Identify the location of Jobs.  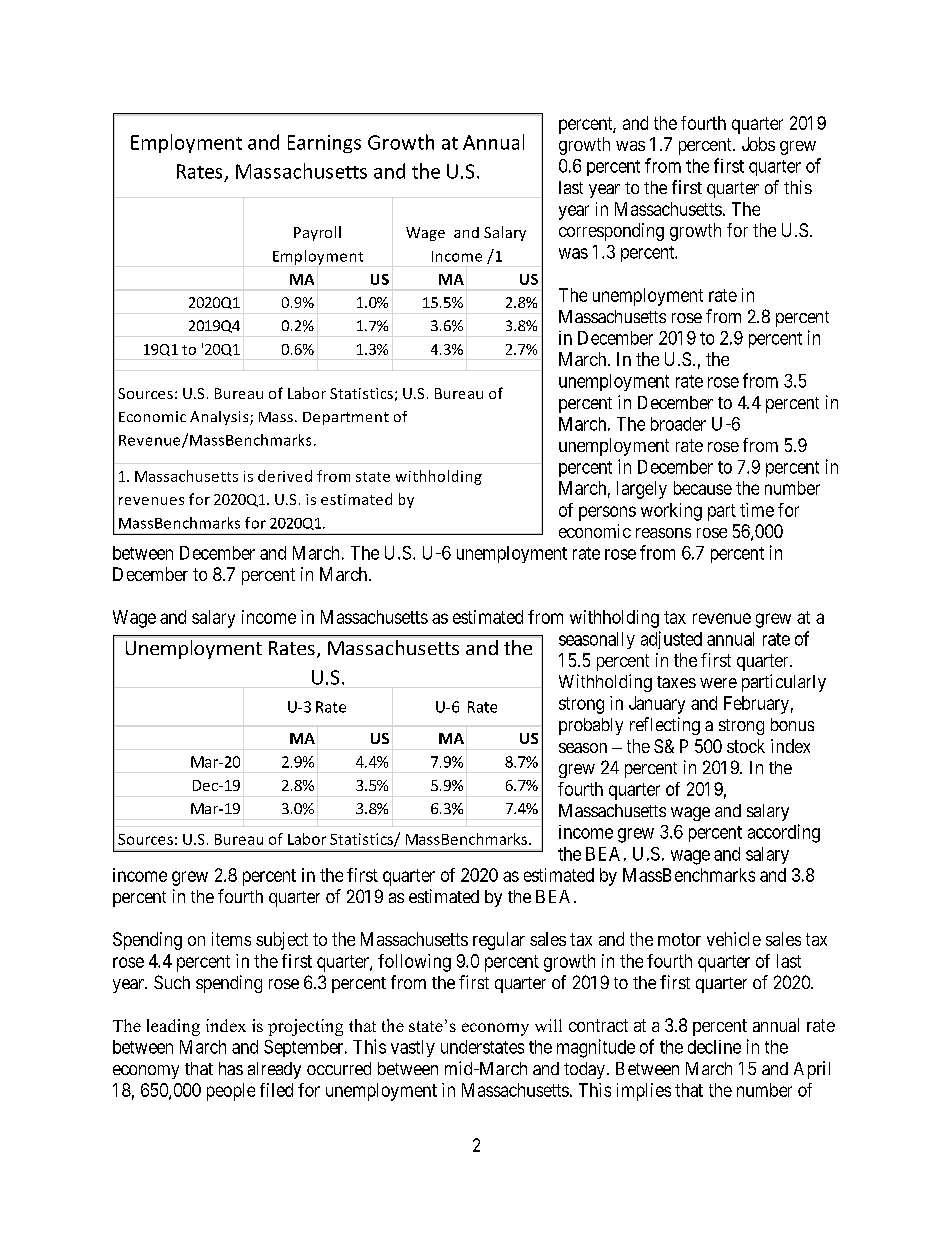
(758, 144).
